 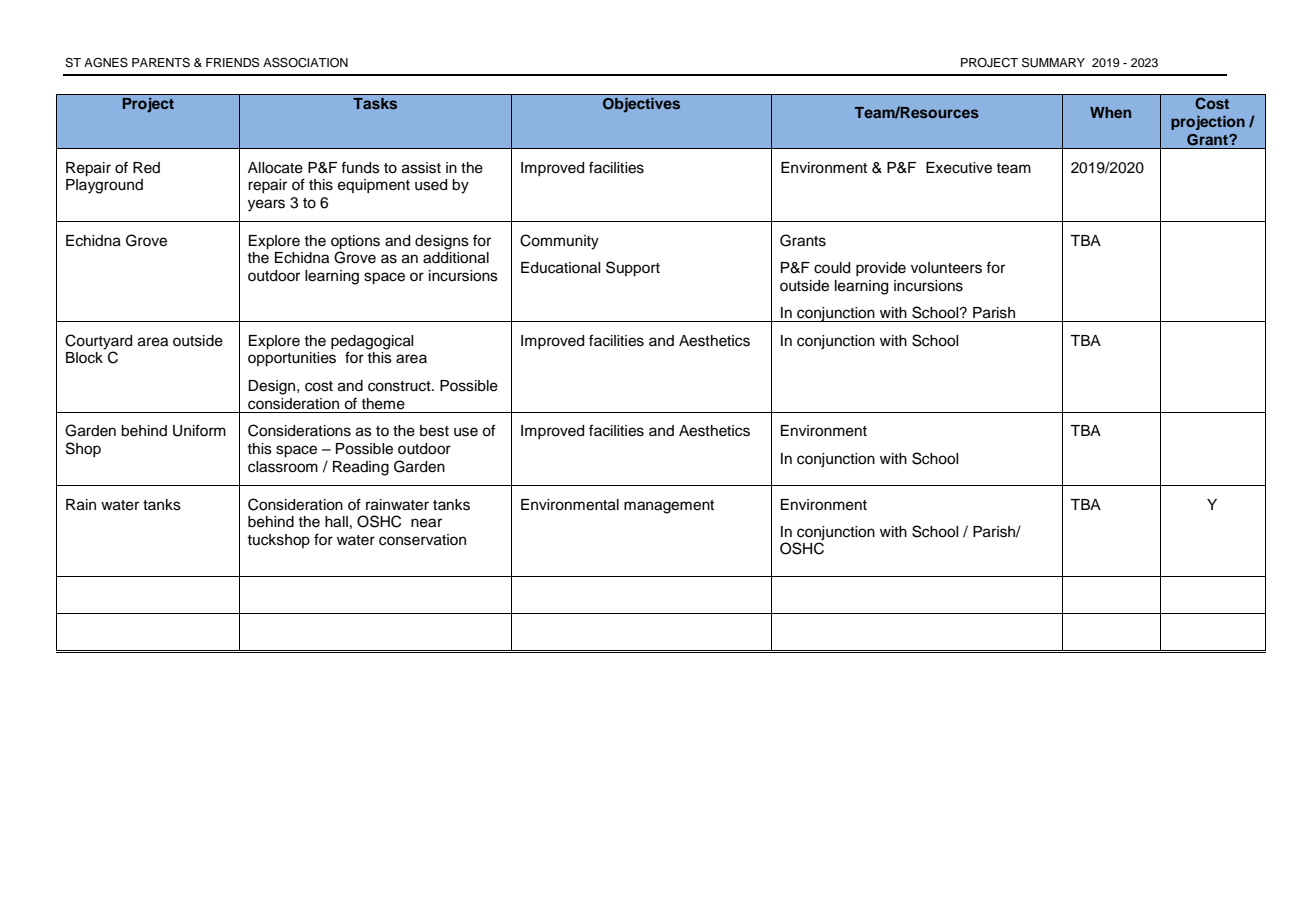 What do you see at coordinates (98, 343) in the screenshot?
I see `Courtyard` at bounding box center [98, 343].
